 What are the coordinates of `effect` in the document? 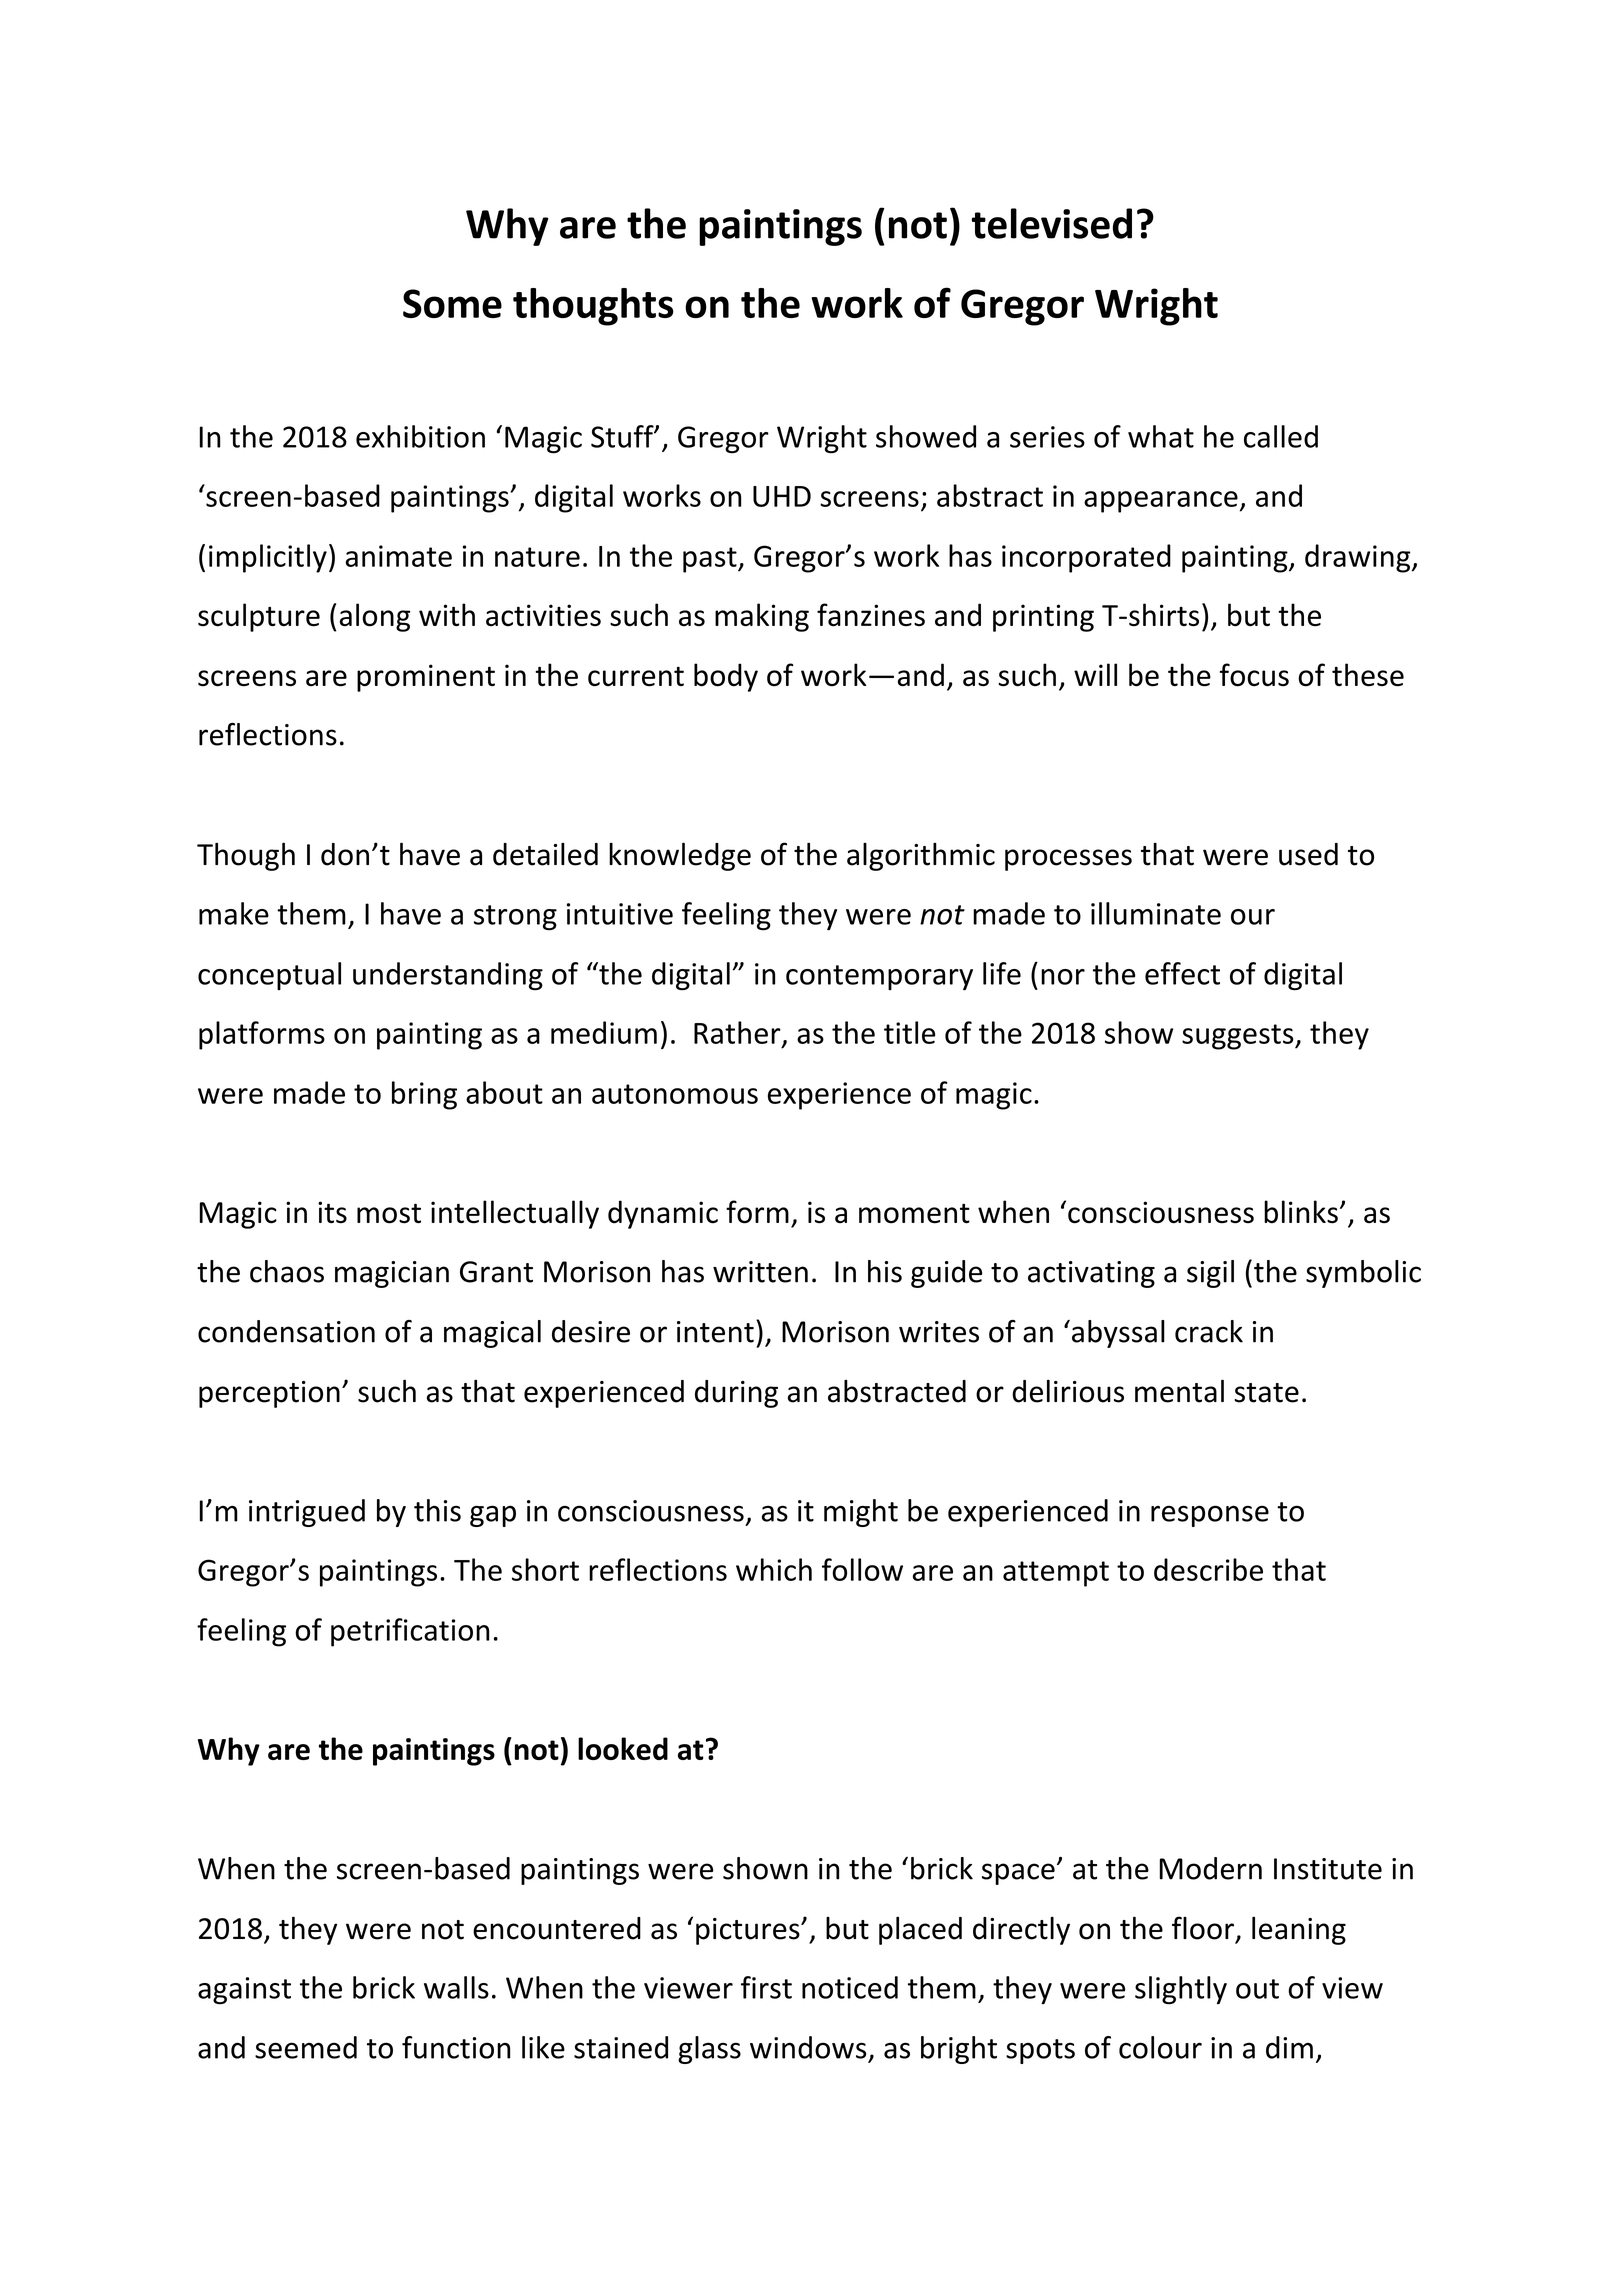 It's located at (1182, 973).
